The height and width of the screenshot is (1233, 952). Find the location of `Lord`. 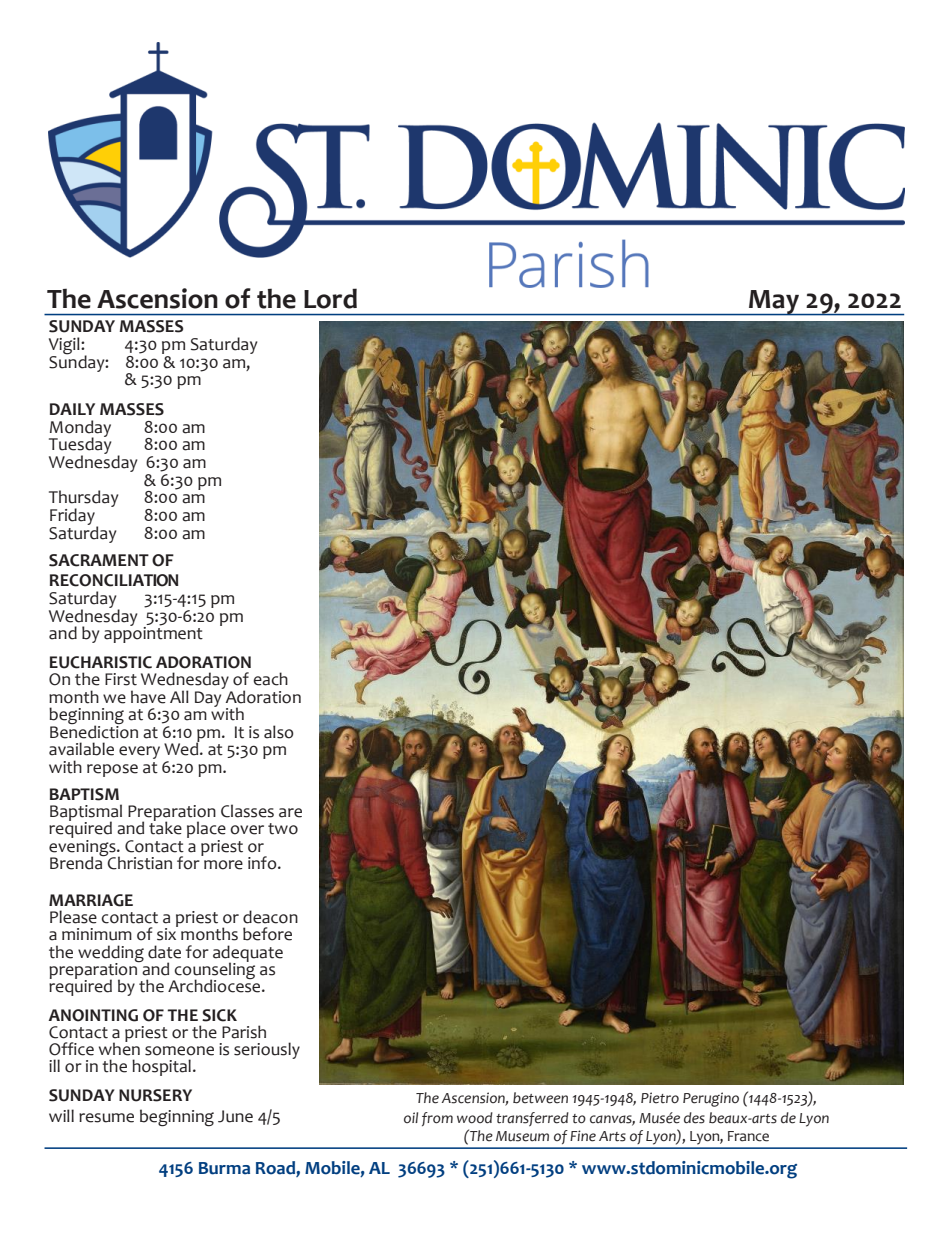

Lord is located at coordinates (330, 298).
